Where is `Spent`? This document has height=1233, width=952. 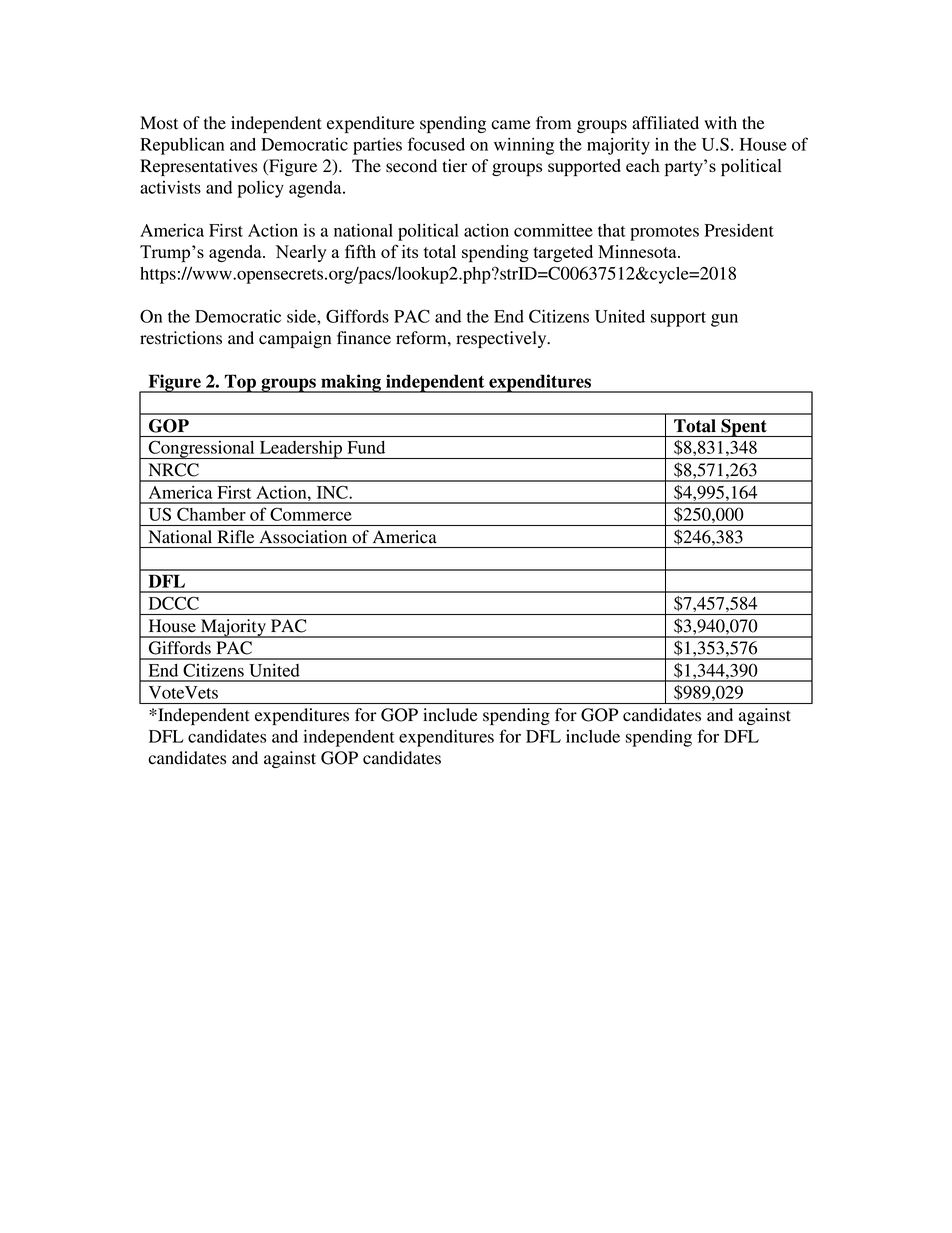 Spent is located at coordinates (744, 428).
